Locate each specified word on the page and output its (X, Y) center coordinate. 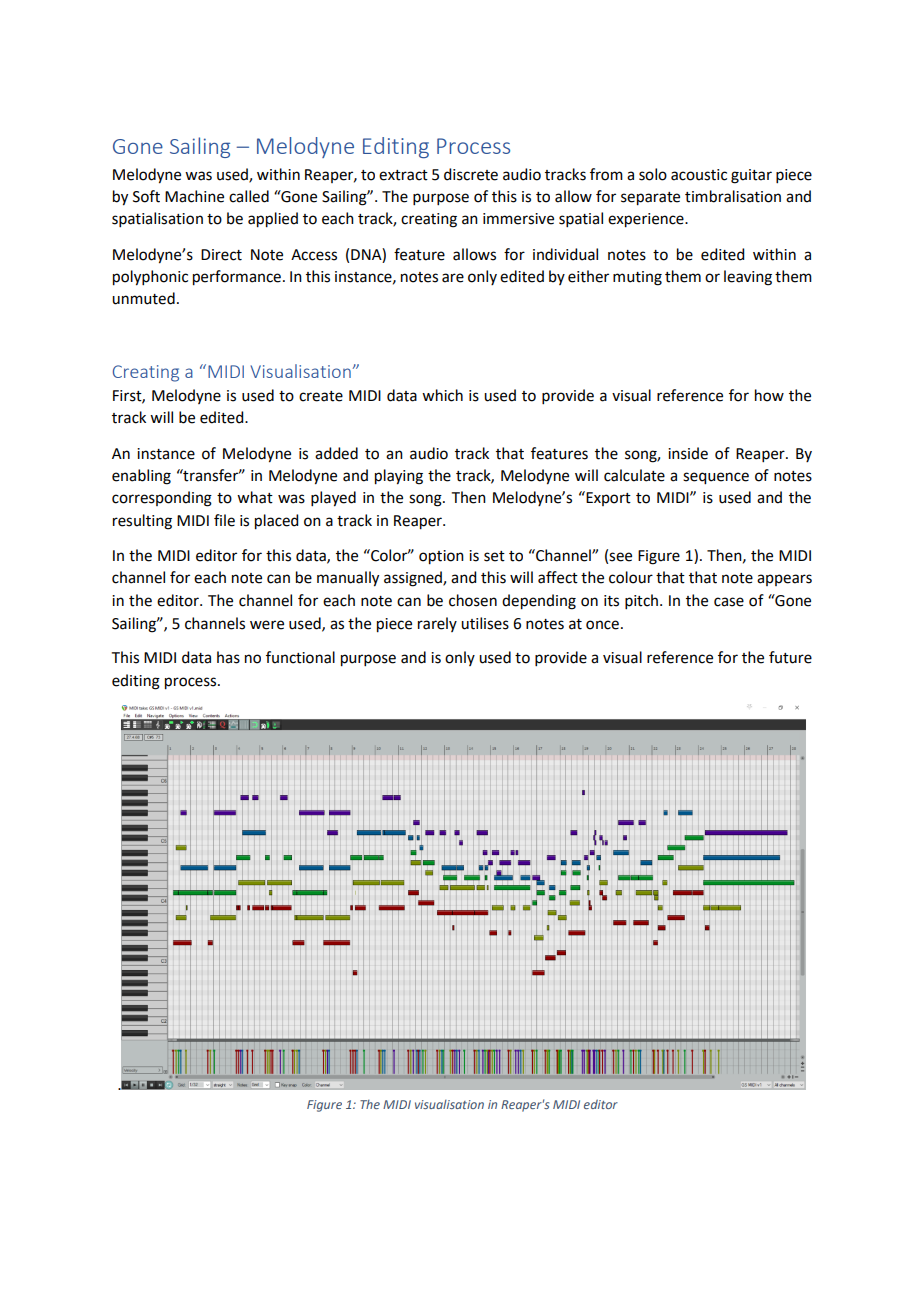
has (228, 657)
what (255, 497)
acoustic (699, 175)
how (769, 395)
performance (237, 278)
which (442, 395)
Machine (194, 196)
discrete (471, 174)
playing (399, 477)
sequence (716, 478)
